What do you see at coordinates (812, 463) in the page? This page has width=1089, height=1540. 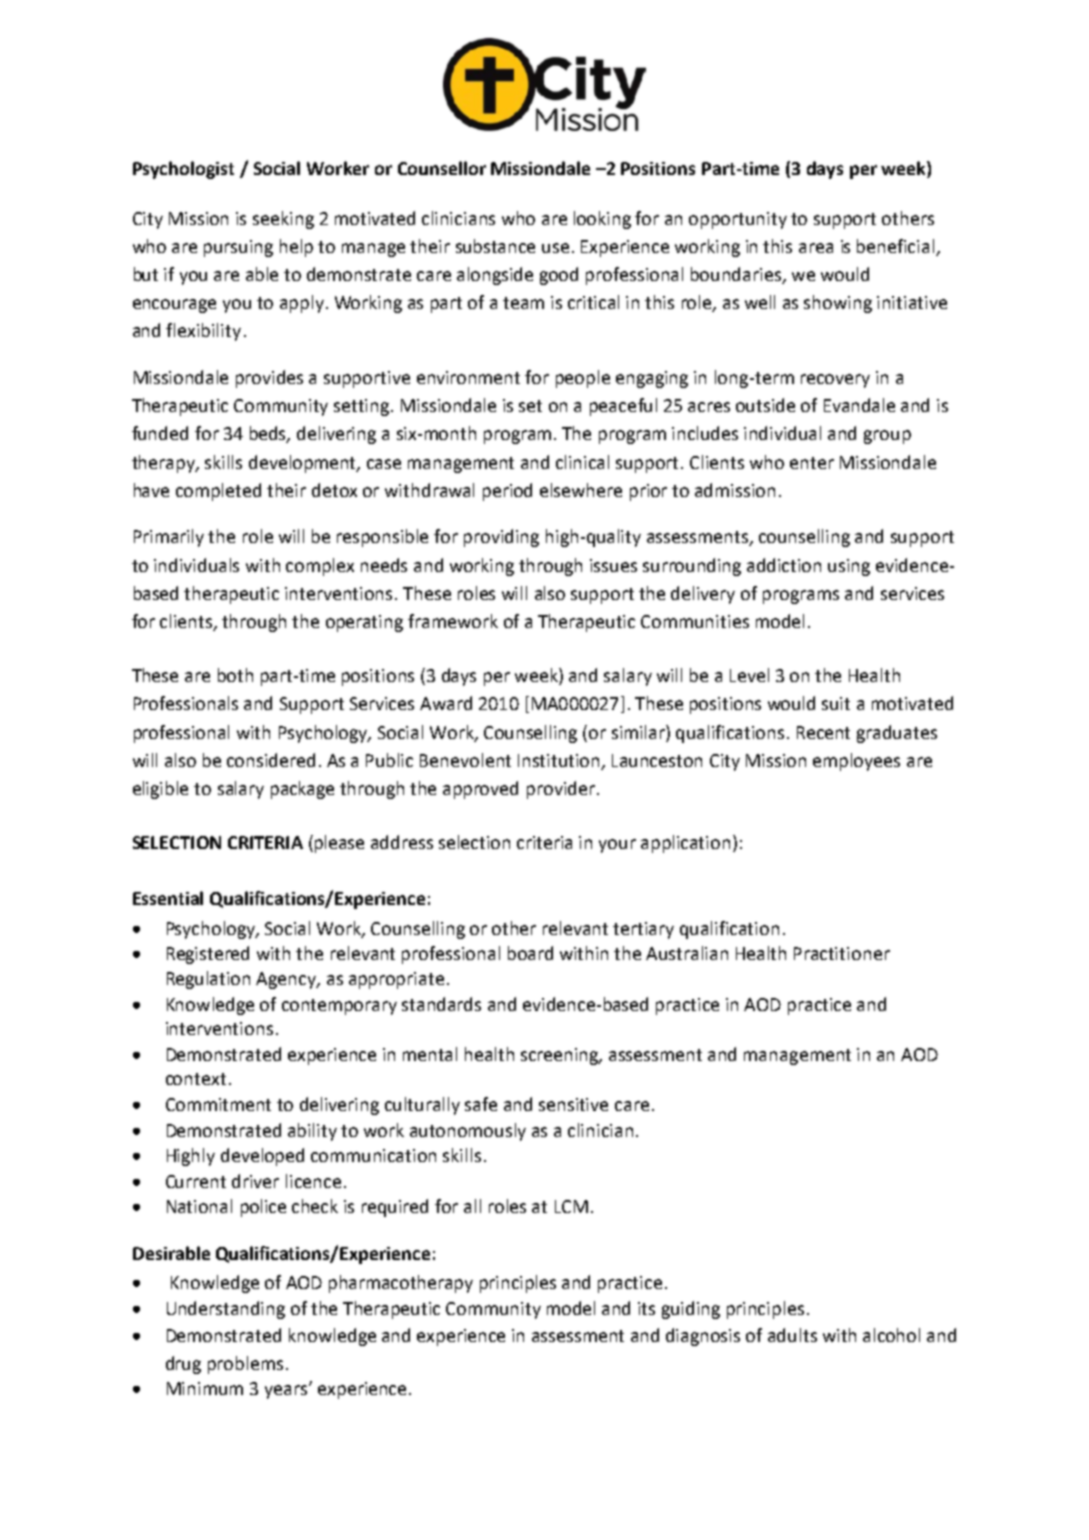 I see `enter` at bounding box center [812, 463].
